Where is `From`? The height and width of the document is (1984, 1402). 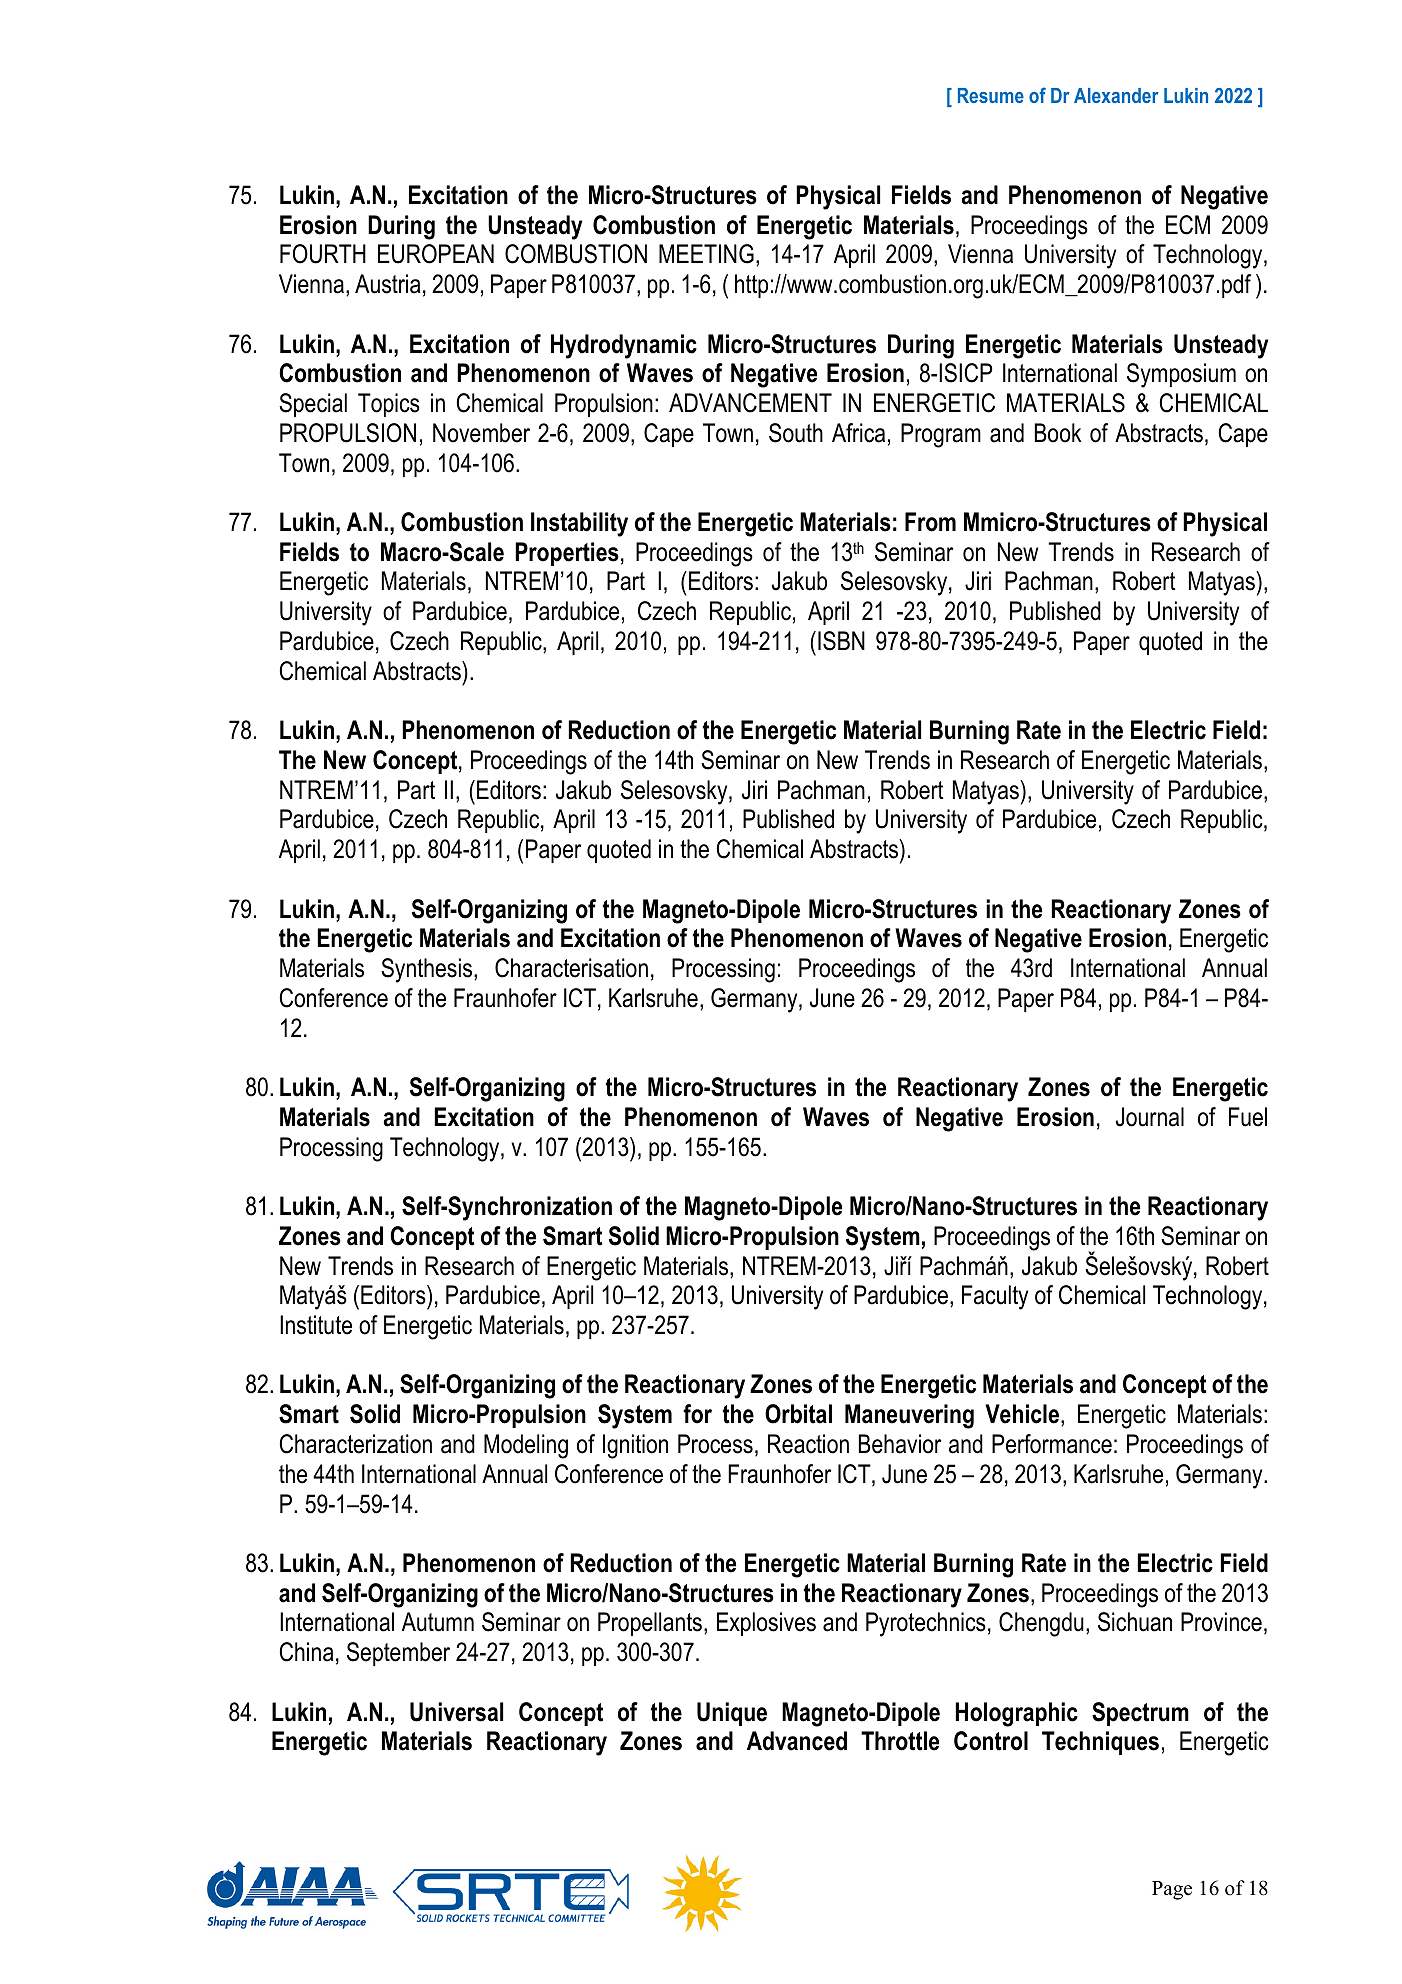 From is located at coordinates (930, 522).
